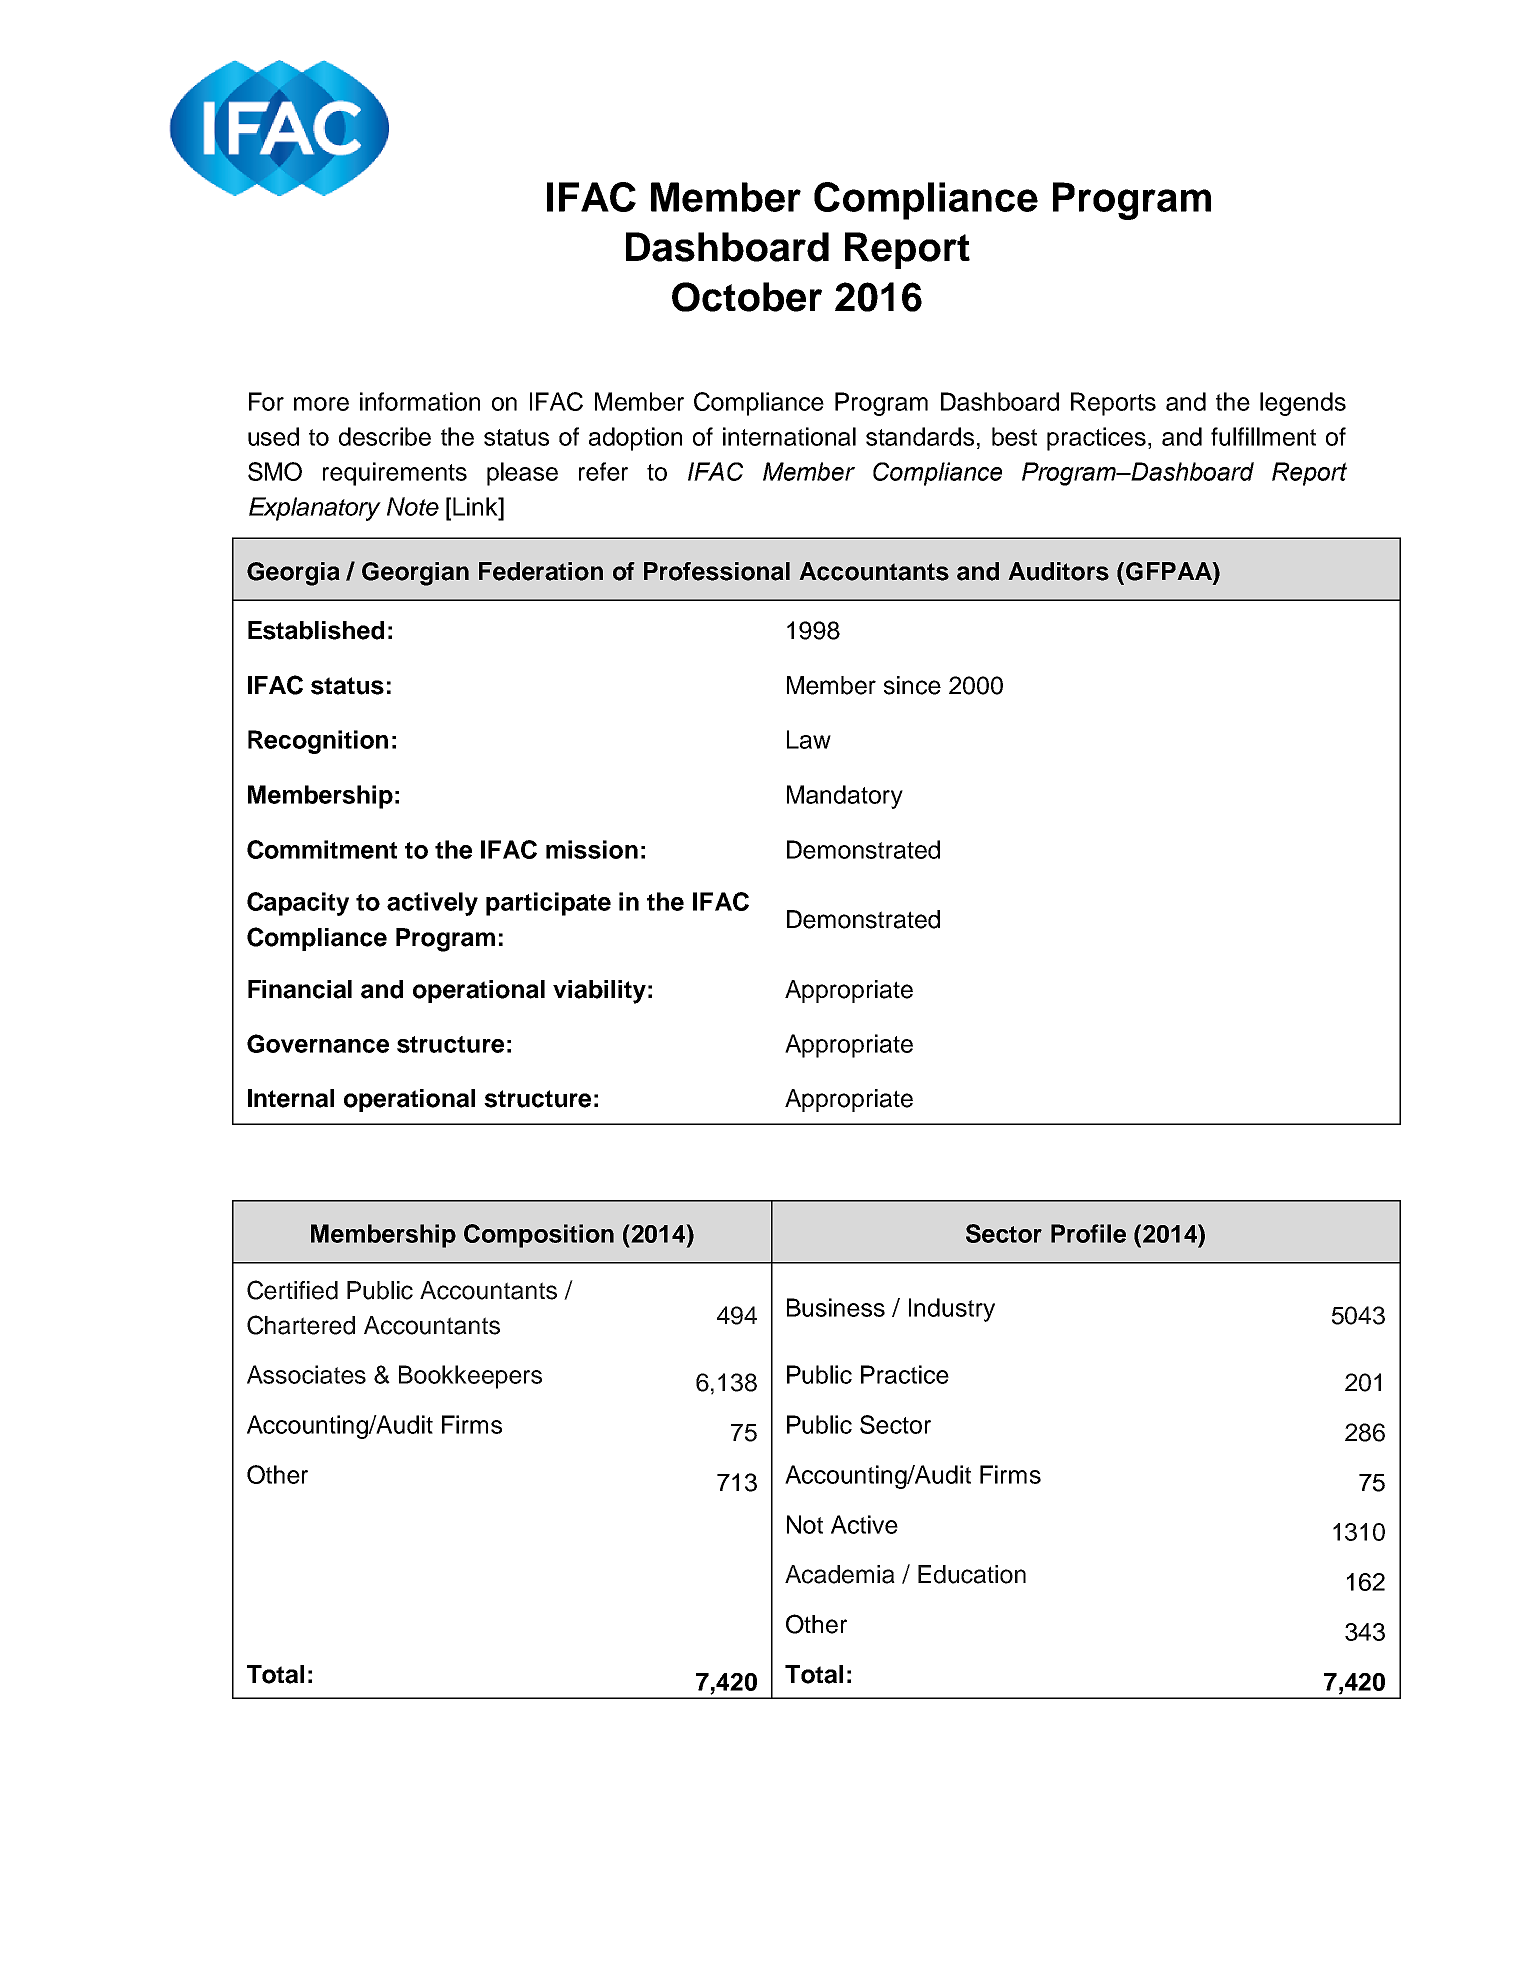  Describe the element at coordinates (1303, 404) in the page. I see `legends` at that location.
